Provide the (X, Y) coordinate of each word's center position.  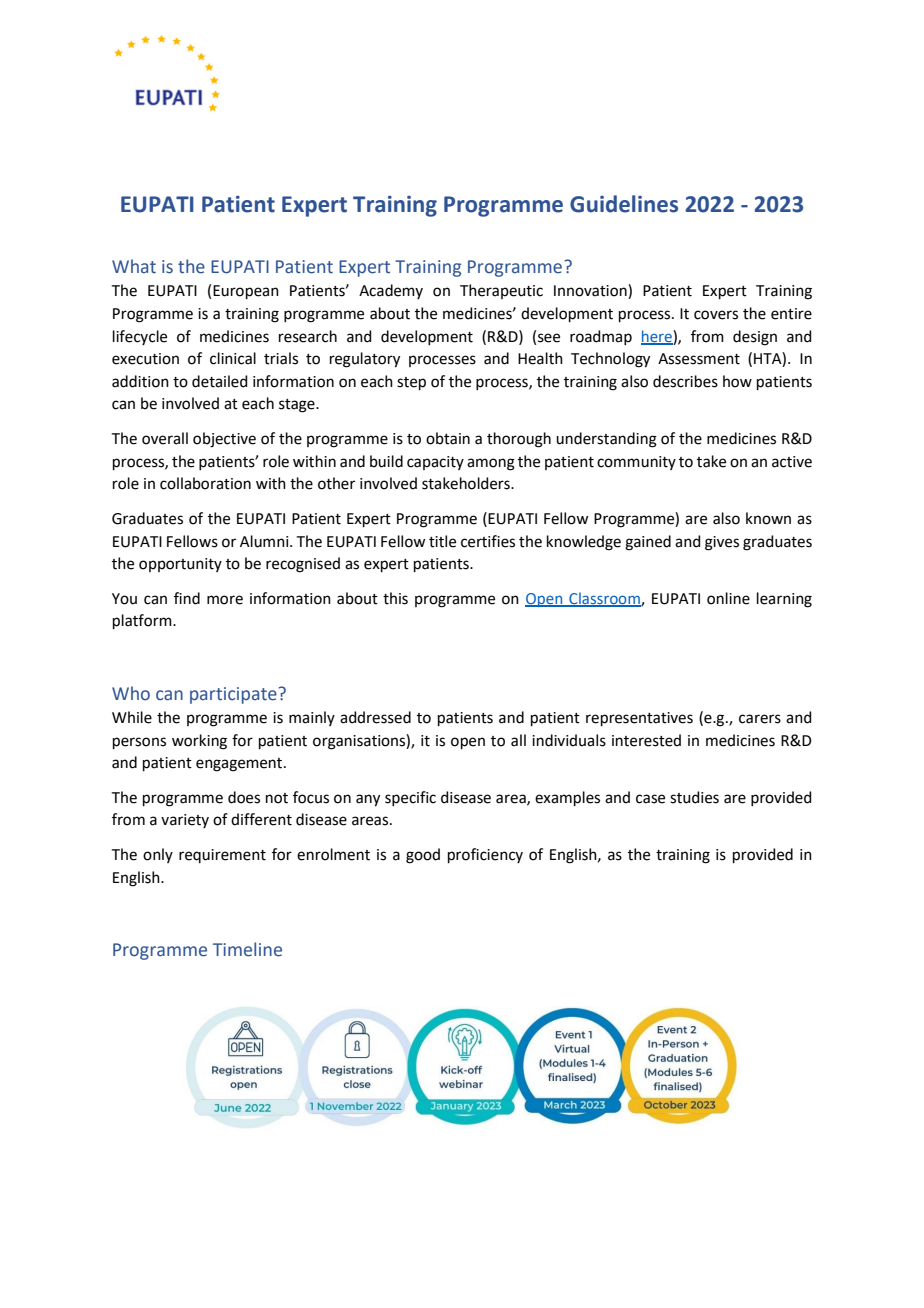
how (737, 381)
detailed (220, 381)
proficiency (485, 855)
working (199, 742)
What (134, 266)
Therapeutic (501, 291)
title (442, 541)
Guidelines (624, 204)
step (411, 383)
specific (410, 798)
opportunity (180, 565)
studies (694, 797)
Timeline (247, 949)
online (728, 598)
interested (646, 740)
